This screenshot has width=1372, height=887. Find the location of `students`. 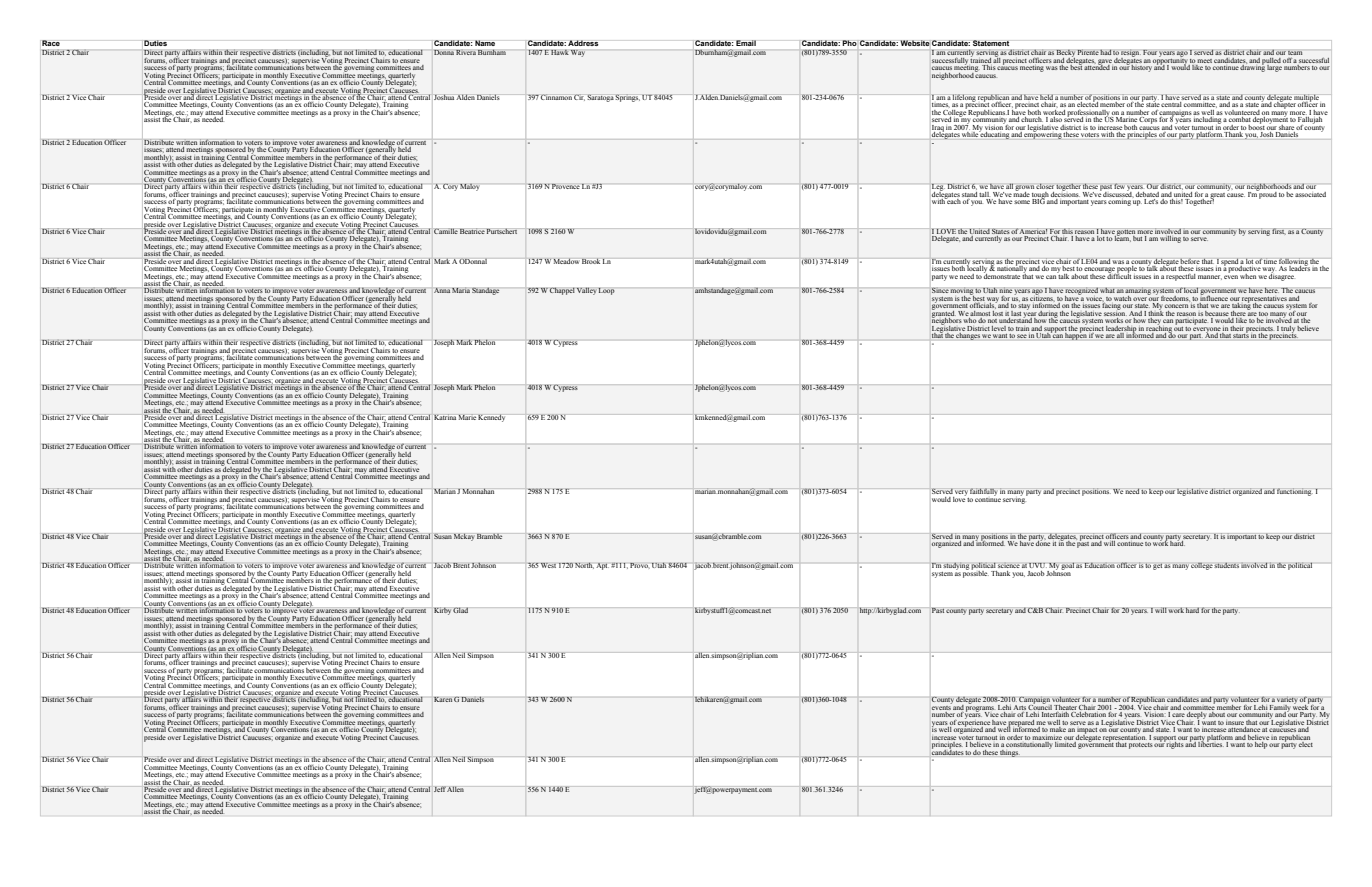

students is located at coordinates (1226, 565).
